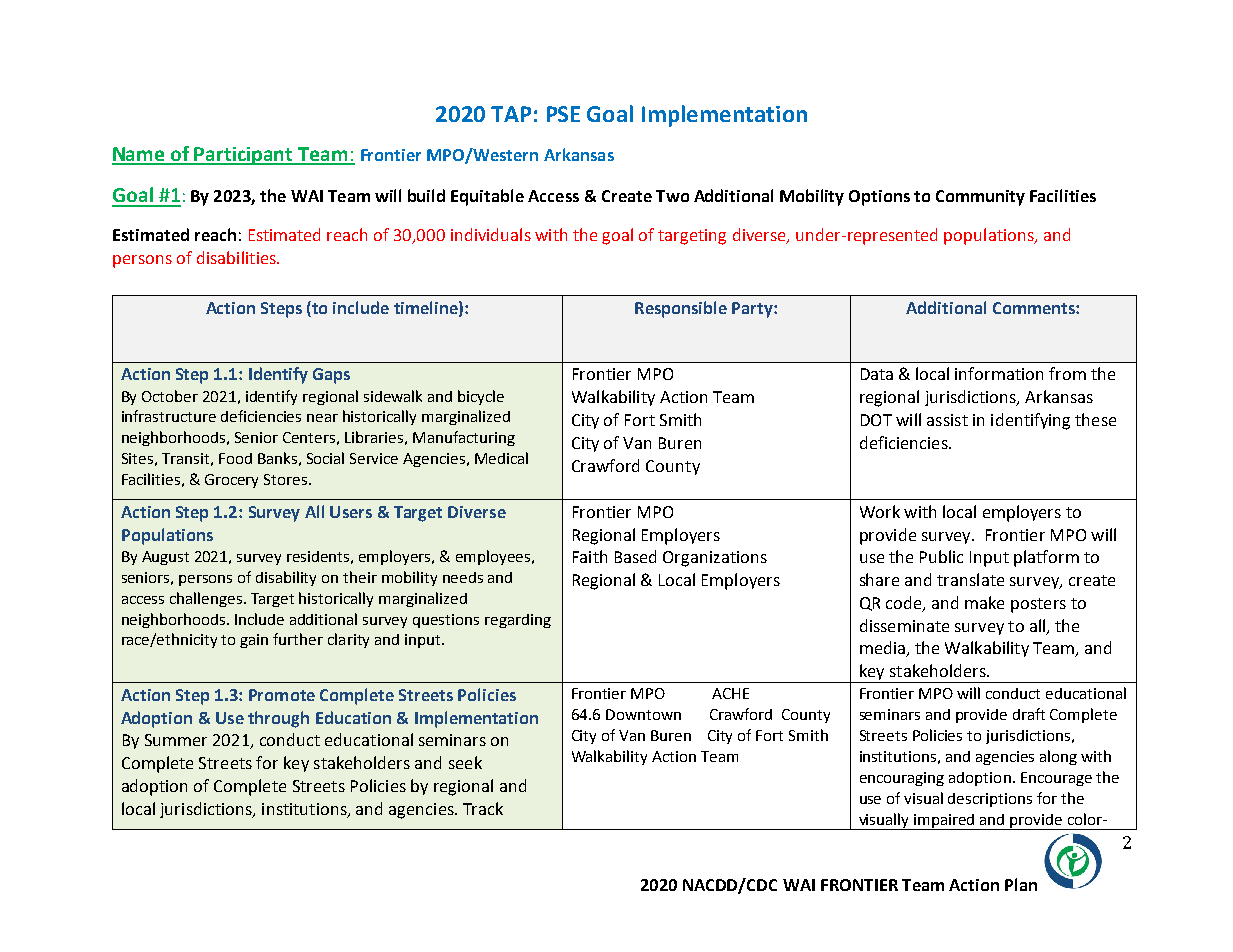 This image has height=952, width=1233. I want to click on further, so click(298, 639).
